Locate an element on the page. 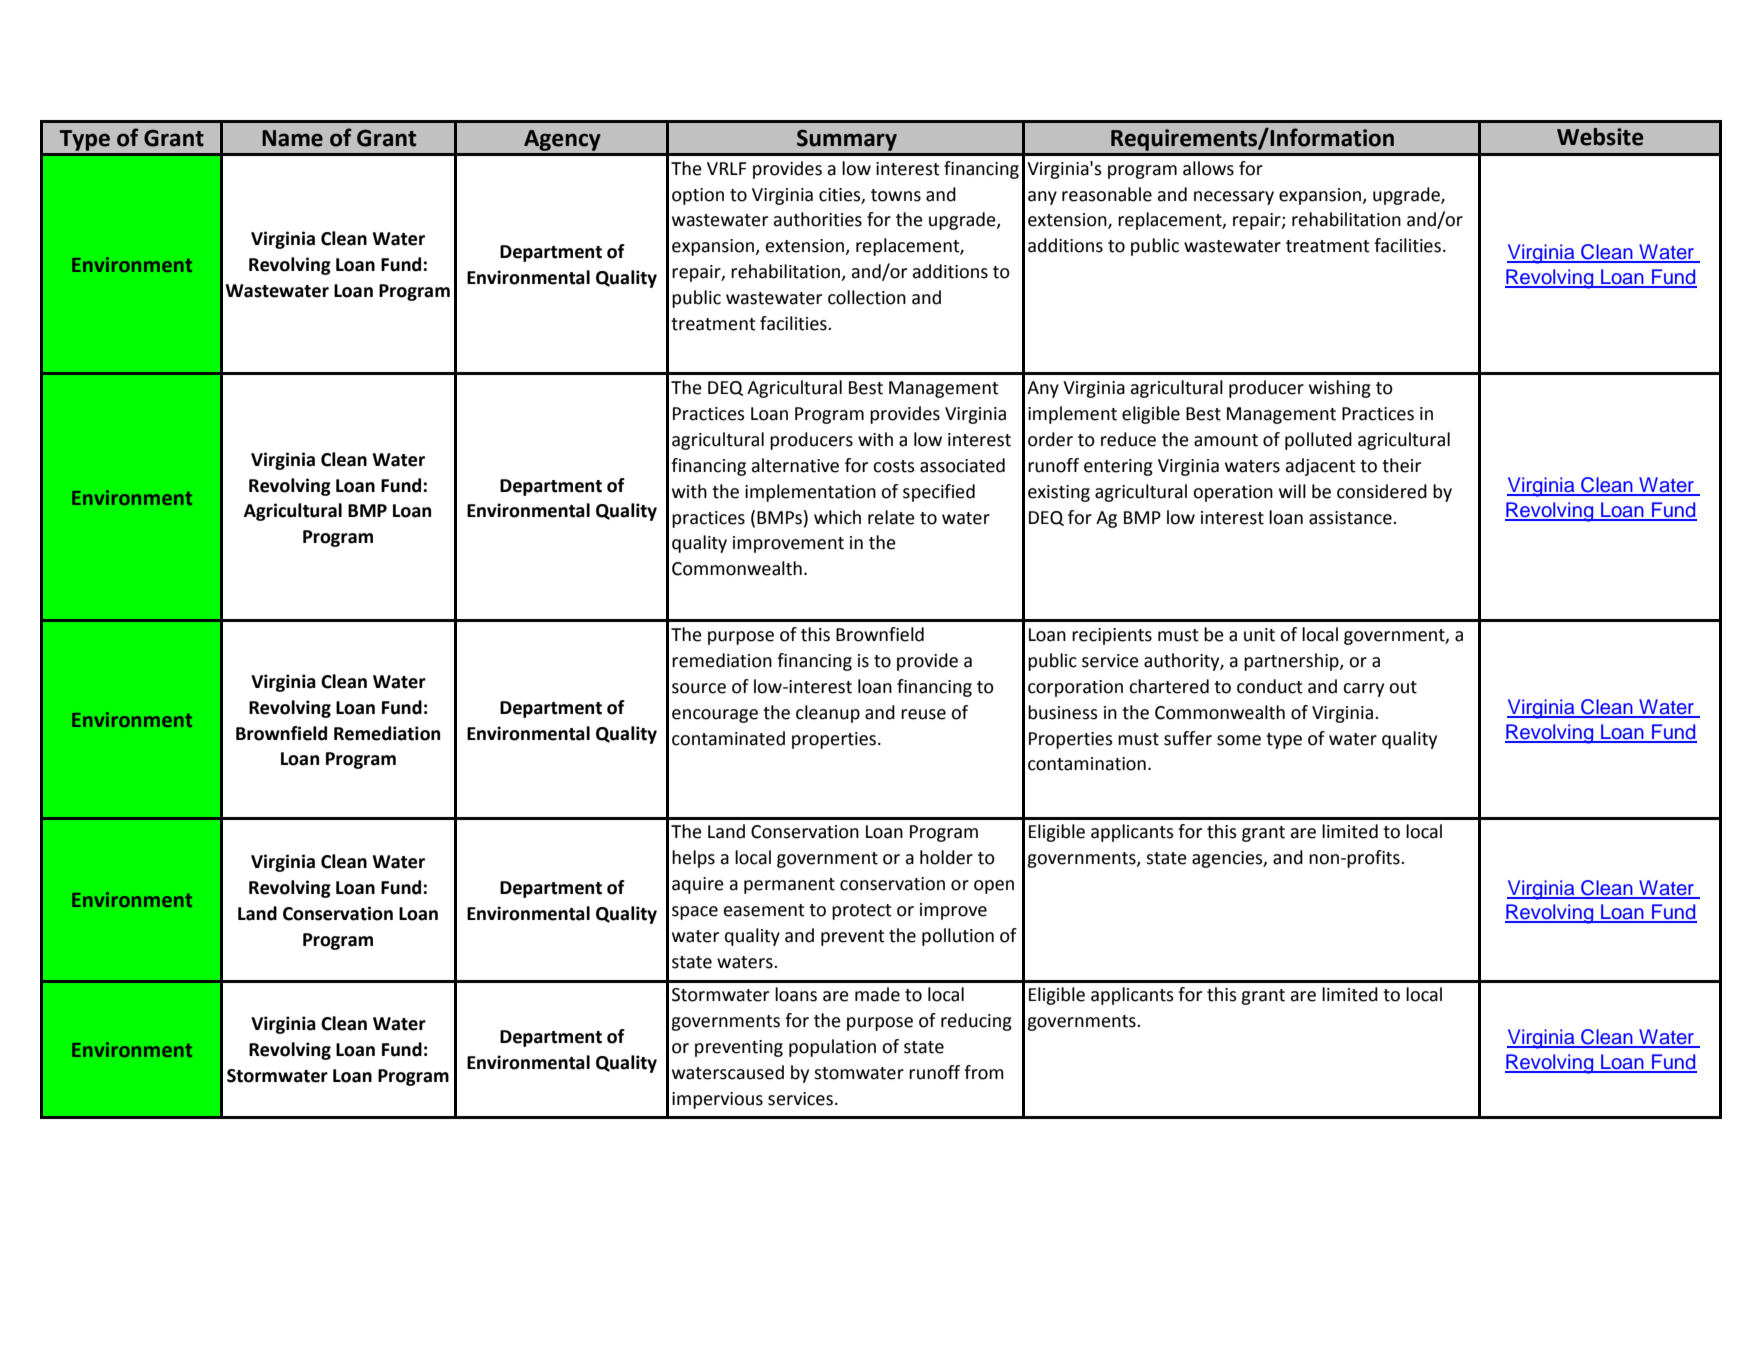 The height and width of the image is (1363, 1763). Website is located at coordinates (1600, 137).
